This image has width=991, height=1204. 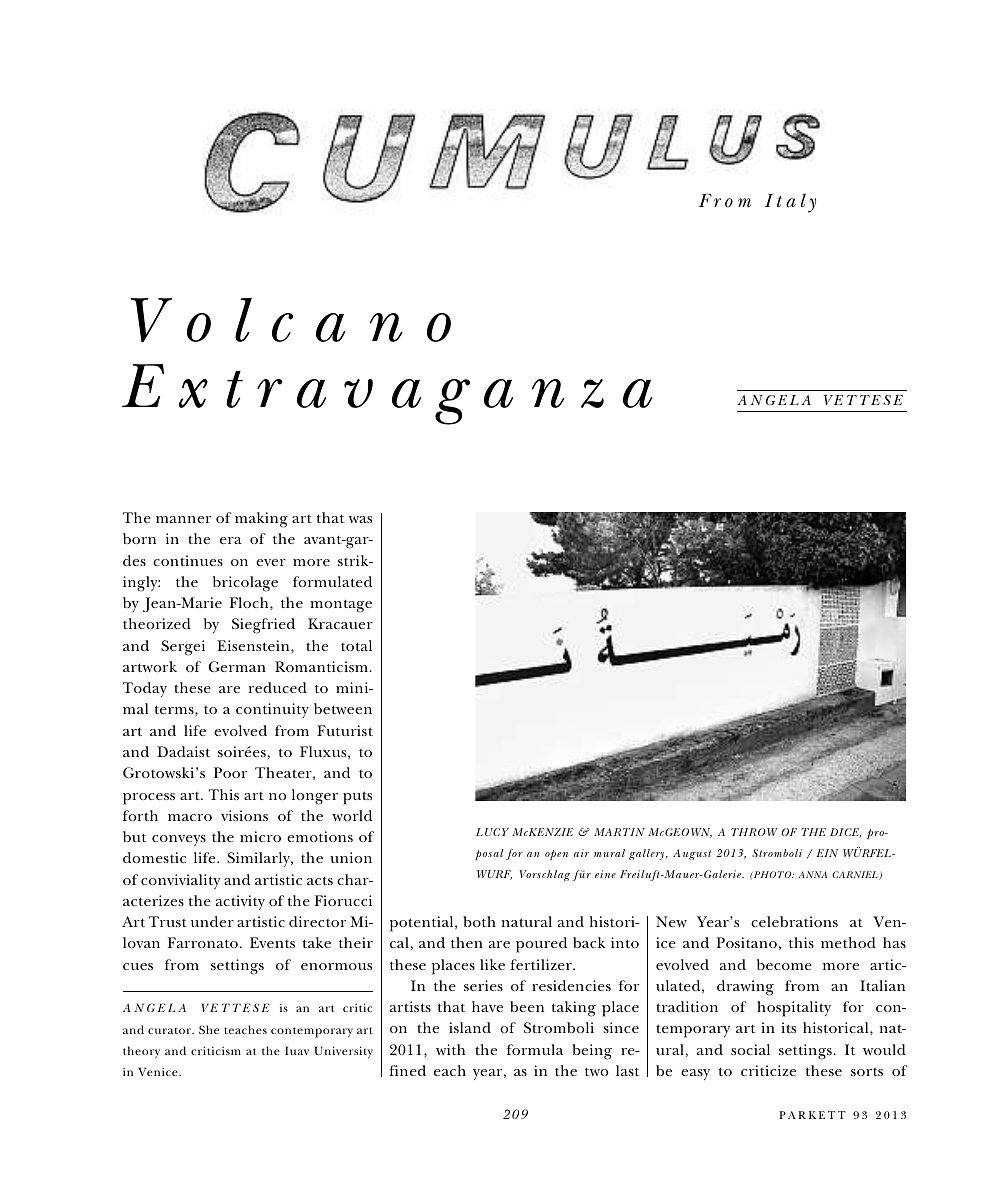 What do you see at coordinates (360, 519) in the image?
I see `was` at bounding box center [360, 519].
